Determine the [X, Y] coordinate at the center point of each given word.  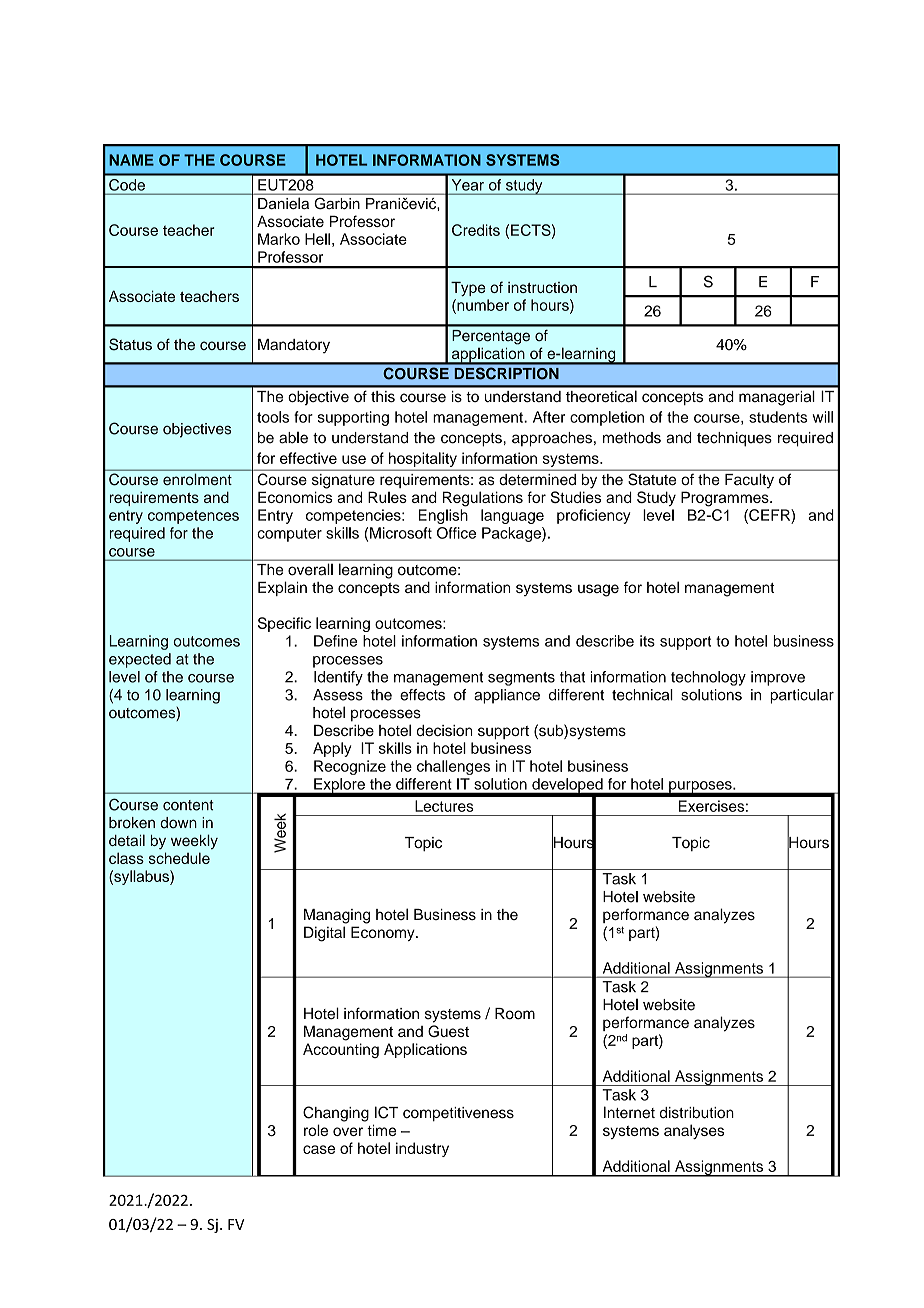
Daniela [283, 203]
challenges [453, 767]
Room [515, 1014]
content [188, 805]
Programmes [726, 499]
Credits [476, 230]
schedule [179, 858]
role [316, 1130]
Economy [384, 933]
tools [273, 417]
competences [193, 517]
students [778, 417]
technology [708, 678]
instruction [542, 287]
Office [456, 533]
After [549, 417]
